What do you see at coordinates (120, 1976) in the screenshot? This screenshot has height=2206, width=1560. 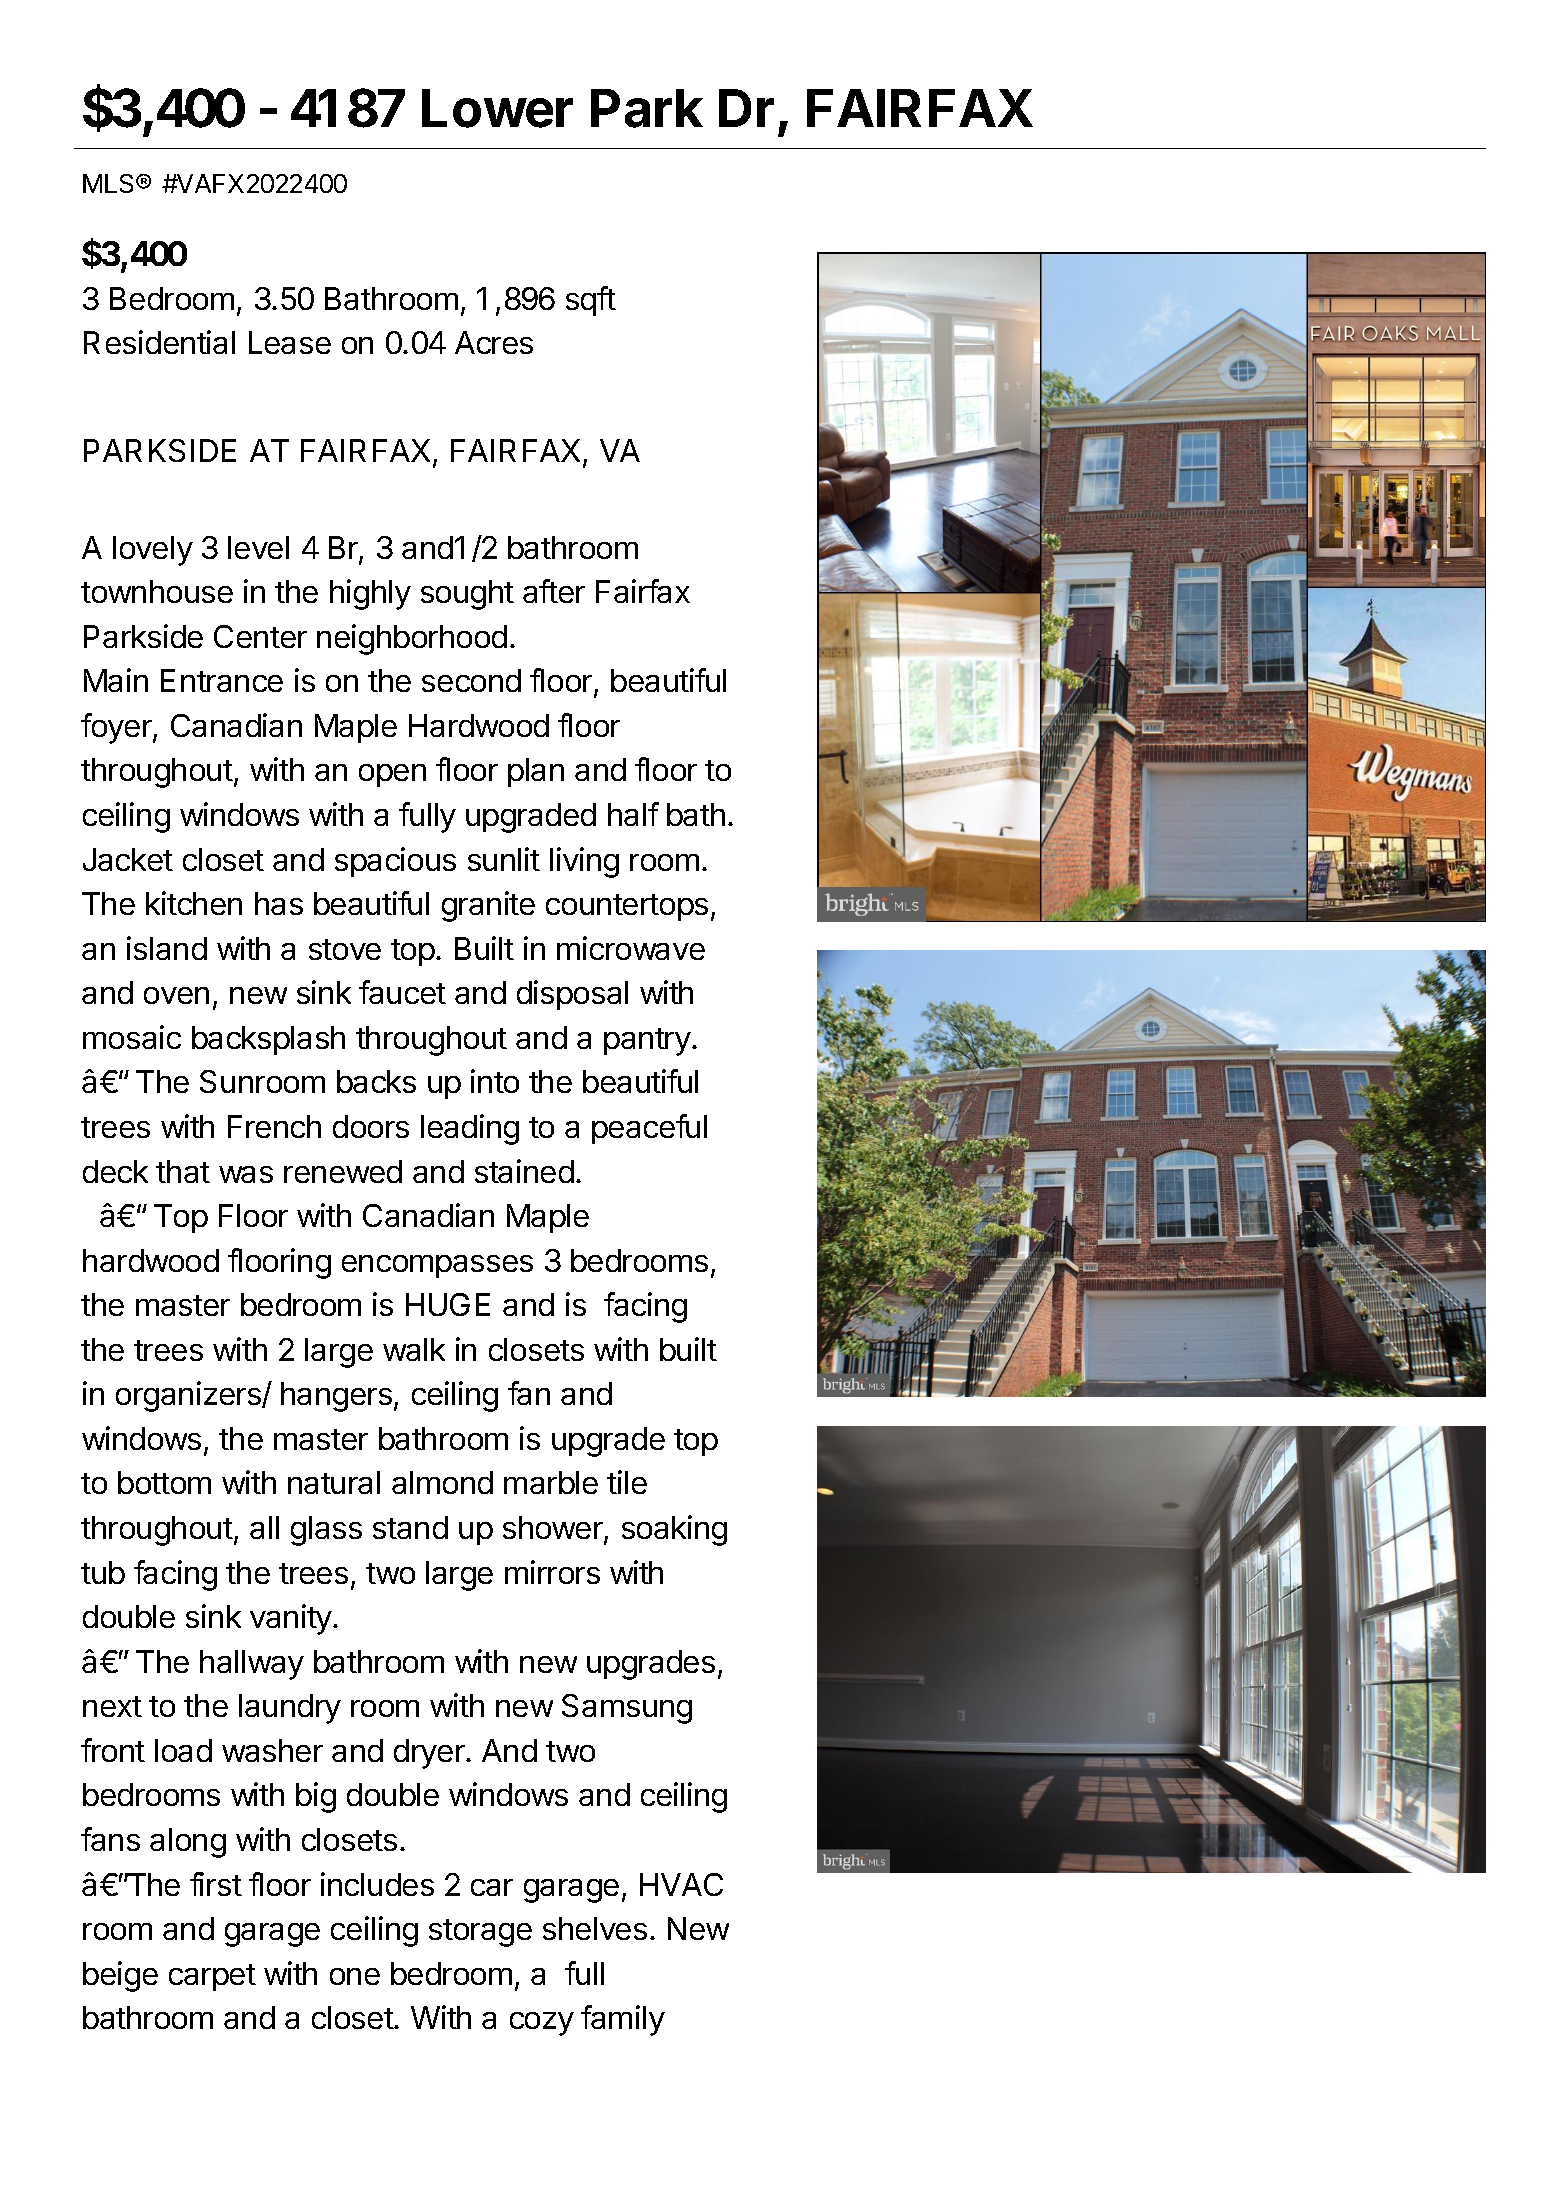 I see `beige` at bounding box center [120, 1976].
